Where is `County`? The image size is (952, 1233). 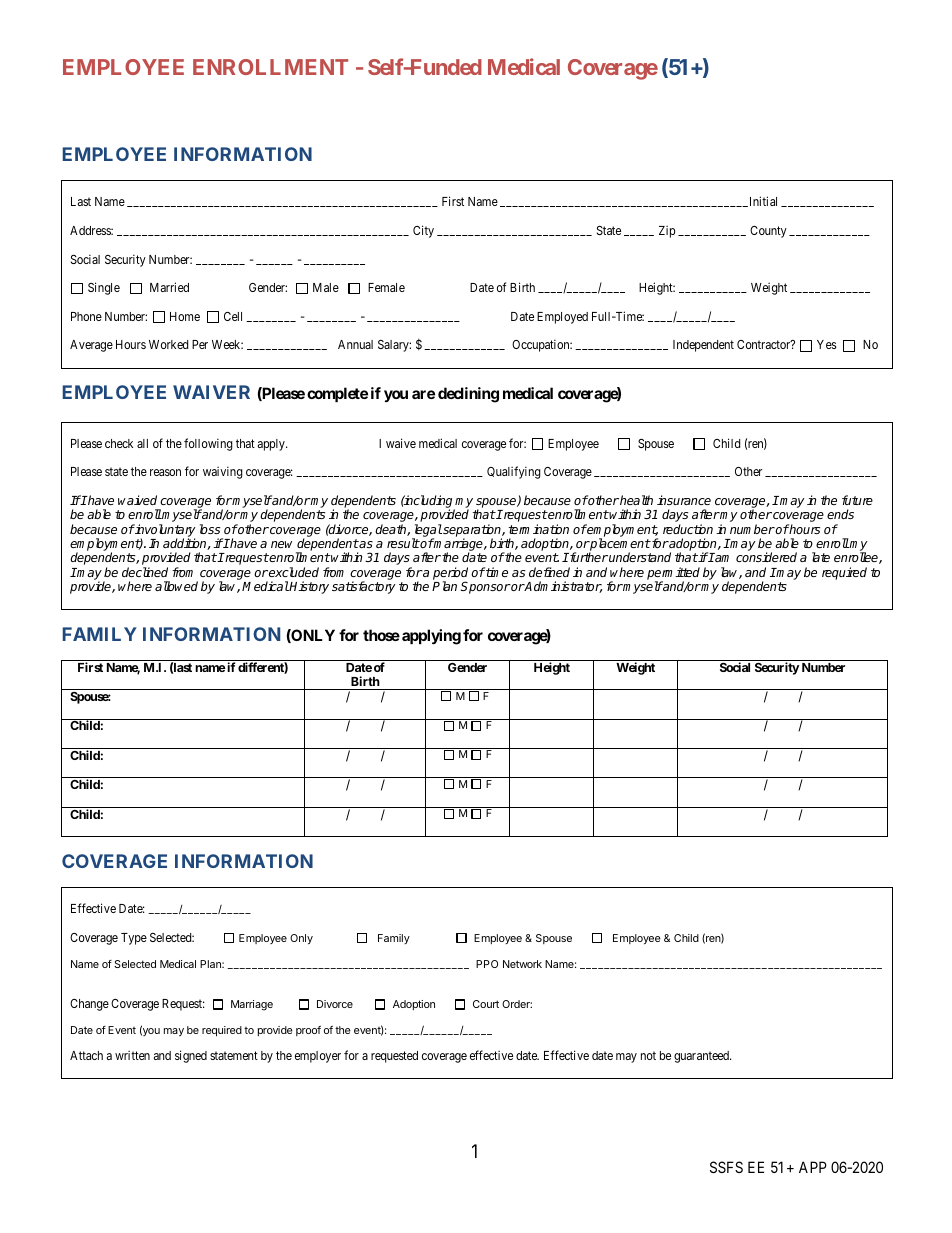
County is located at coordinates (768, 232).
